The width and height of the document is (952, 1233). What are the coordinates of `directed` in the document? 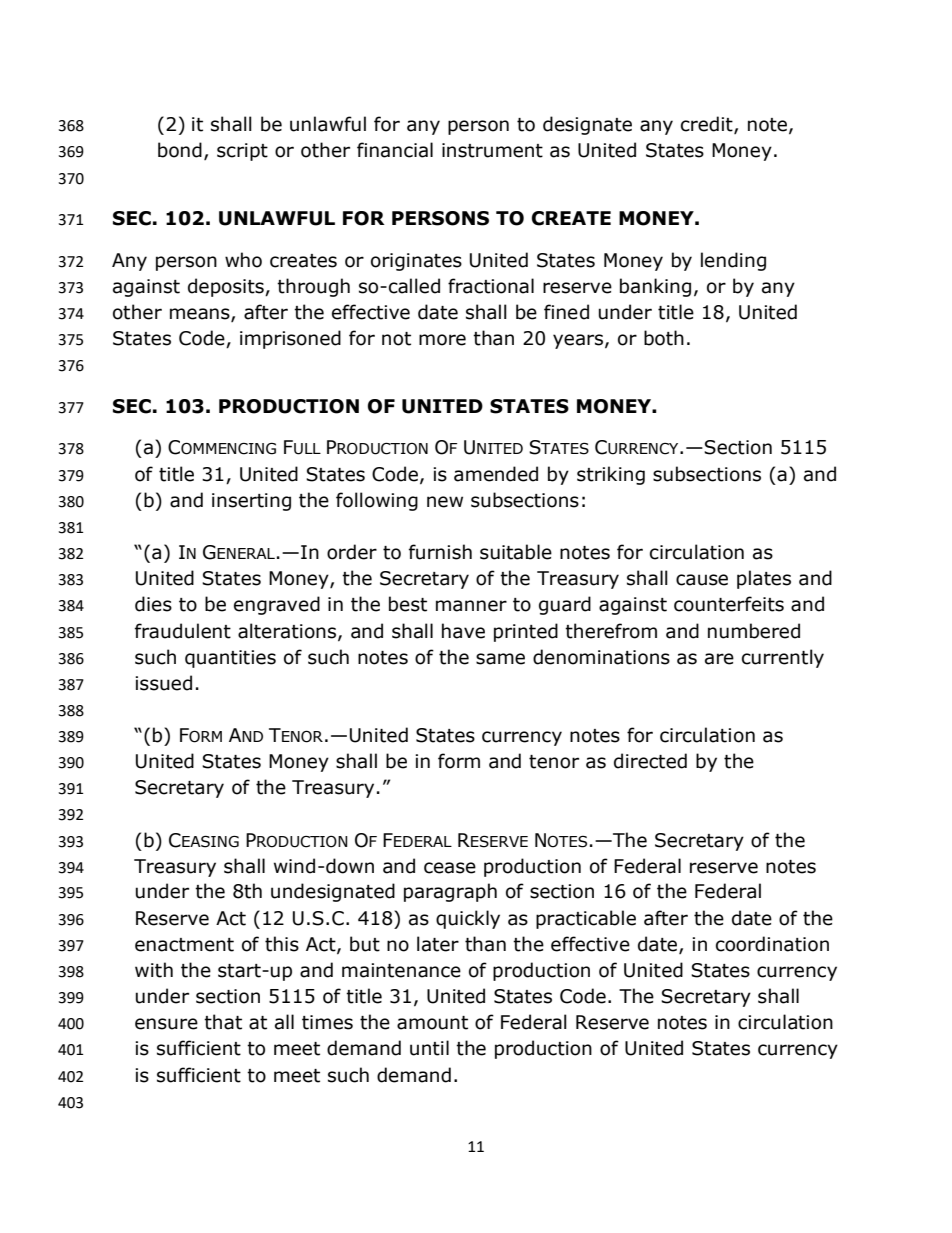 It's located at (650, 761).
